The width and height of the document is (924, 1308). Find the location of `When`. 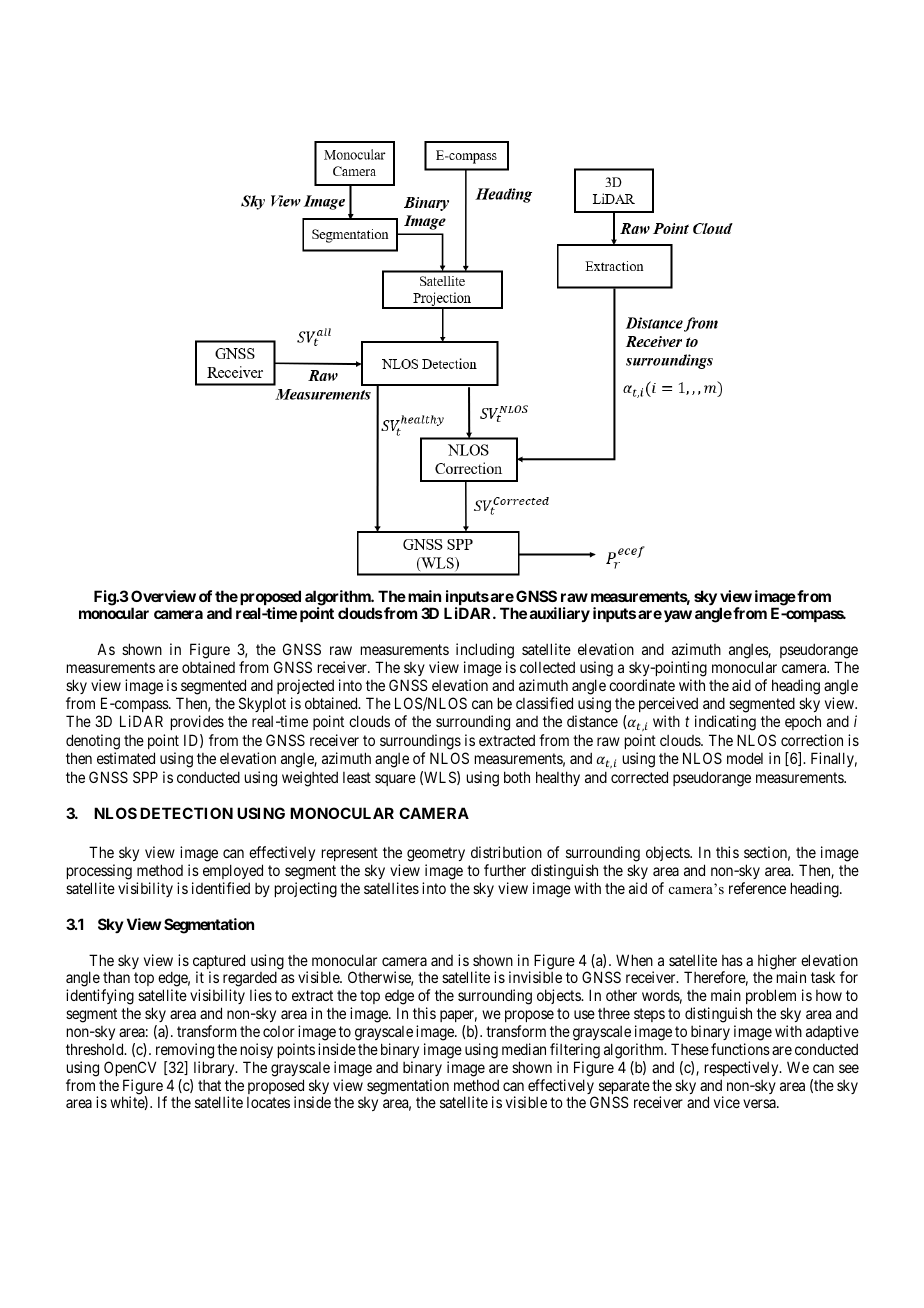

When is located at coordinates (634, 960).
